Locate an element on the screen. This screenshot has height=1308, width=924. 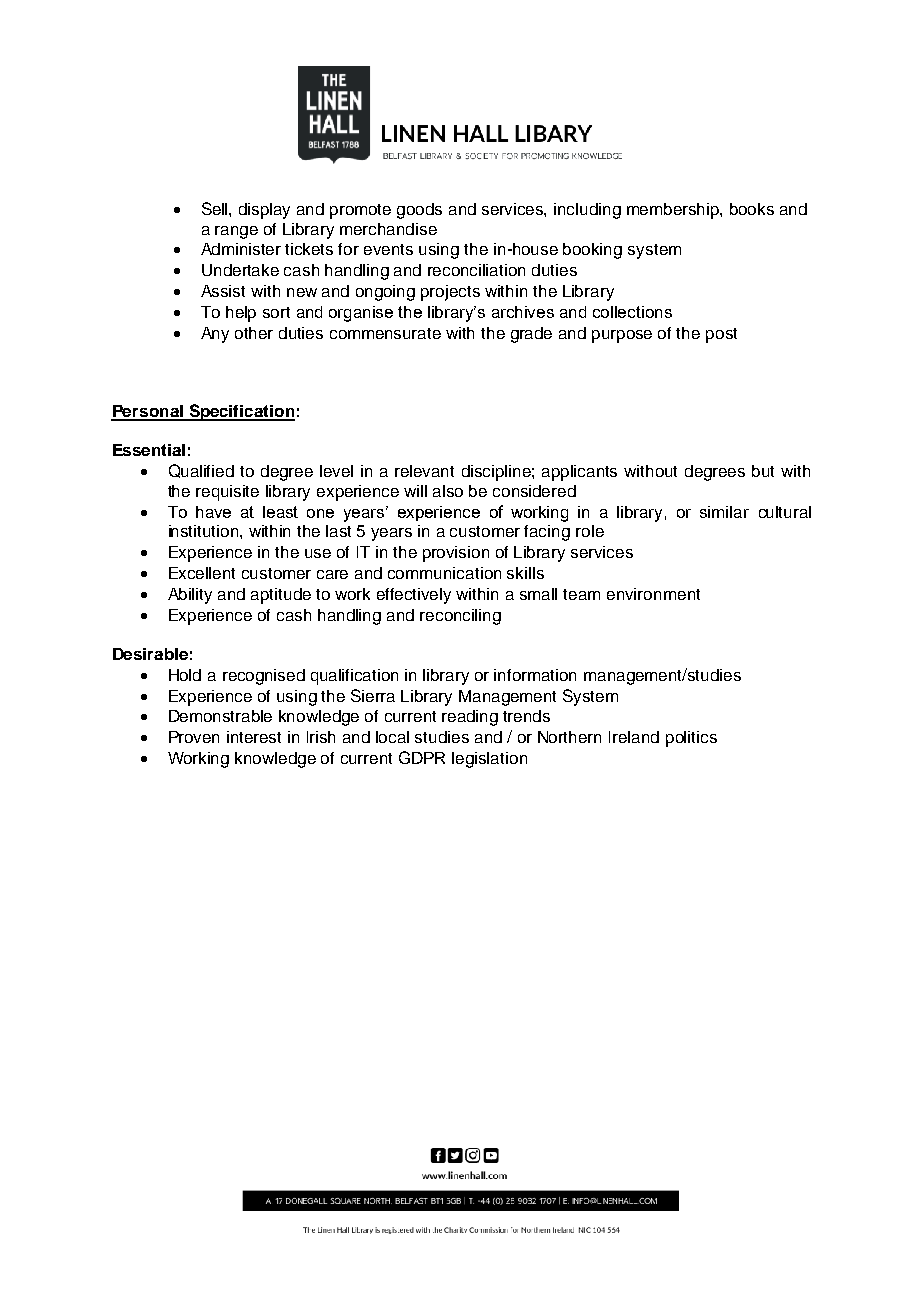
but is located at coordinates (763, 471).
